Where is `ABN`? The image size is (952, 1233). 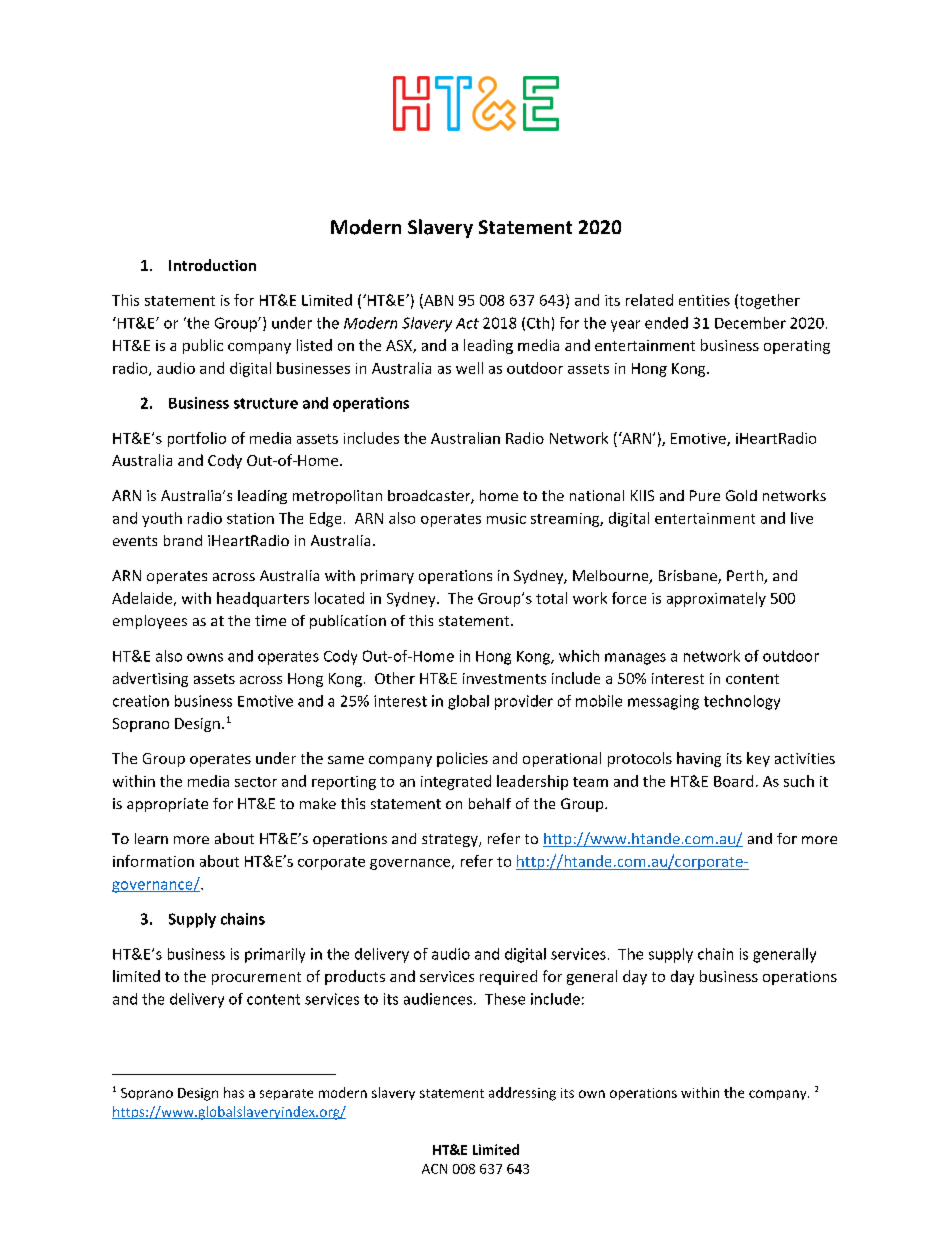 ABN is located at coordinates (437, 301).
